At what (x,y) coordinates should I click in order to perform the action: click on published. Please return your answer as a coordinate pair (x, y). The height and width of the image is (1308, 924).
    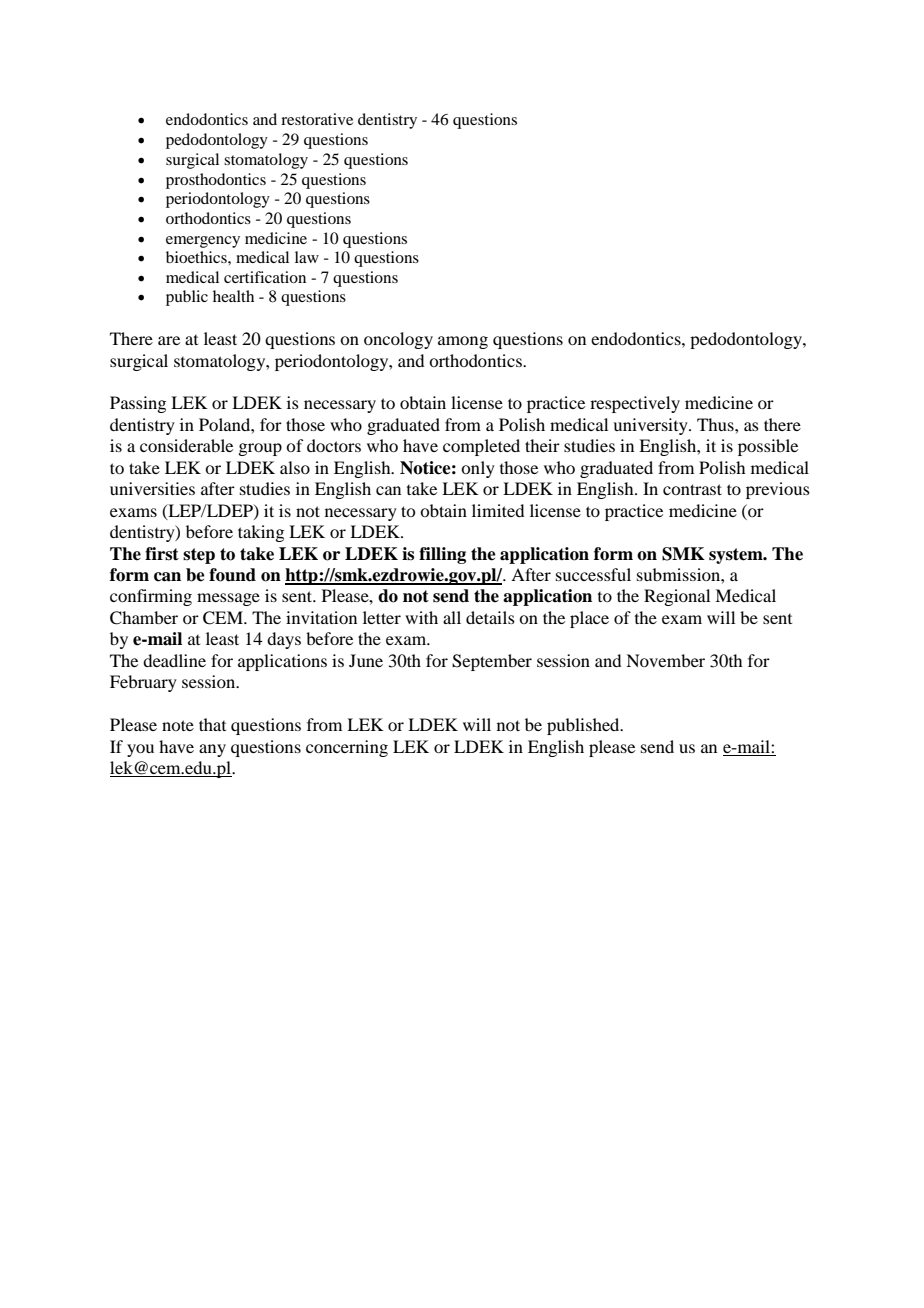
    Looking at the image, I should click on (584, 726).
